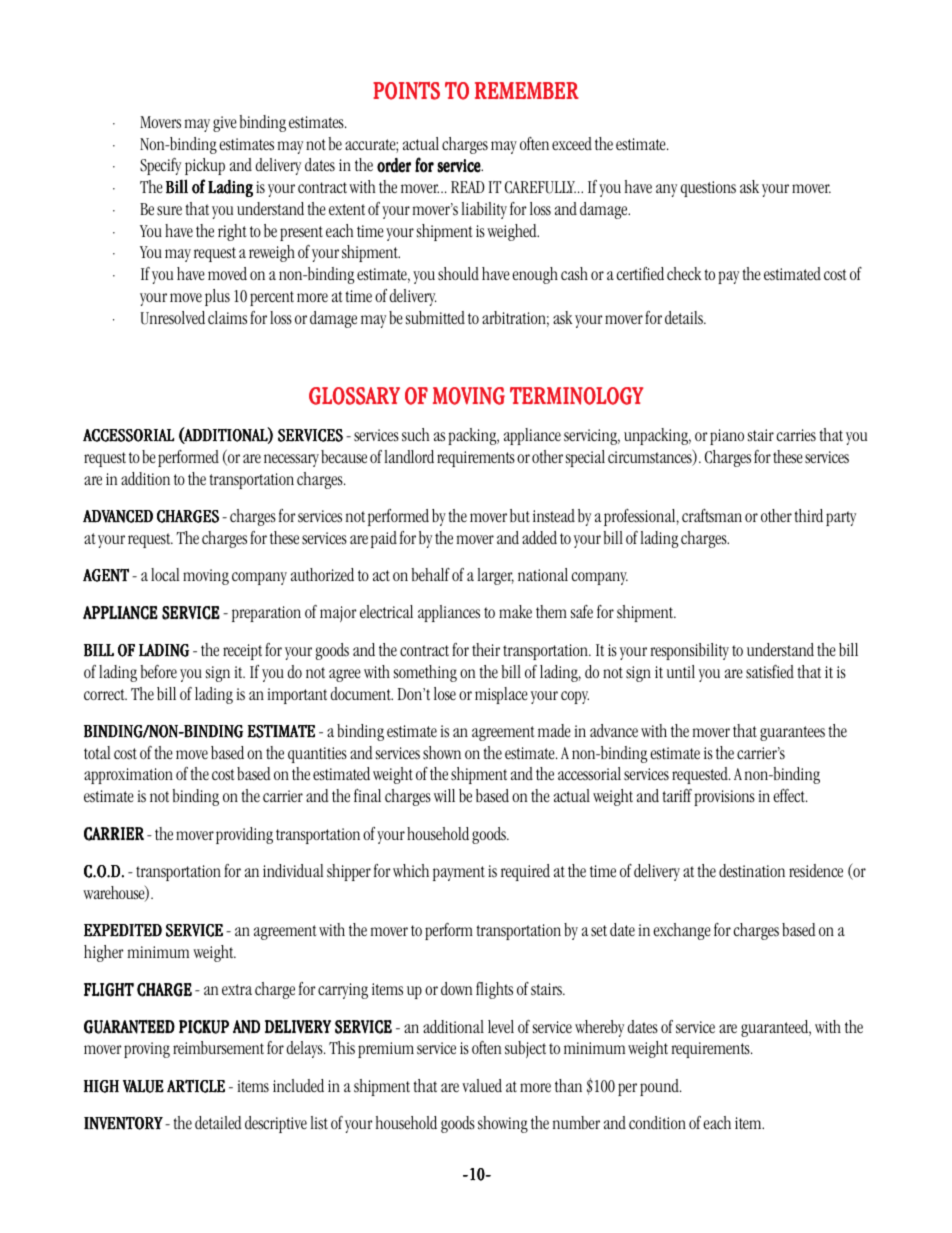 This page has height=1233, width=952. Describe the element at coordinates (770, 672) in the page. I see `satisfied` at that location.
